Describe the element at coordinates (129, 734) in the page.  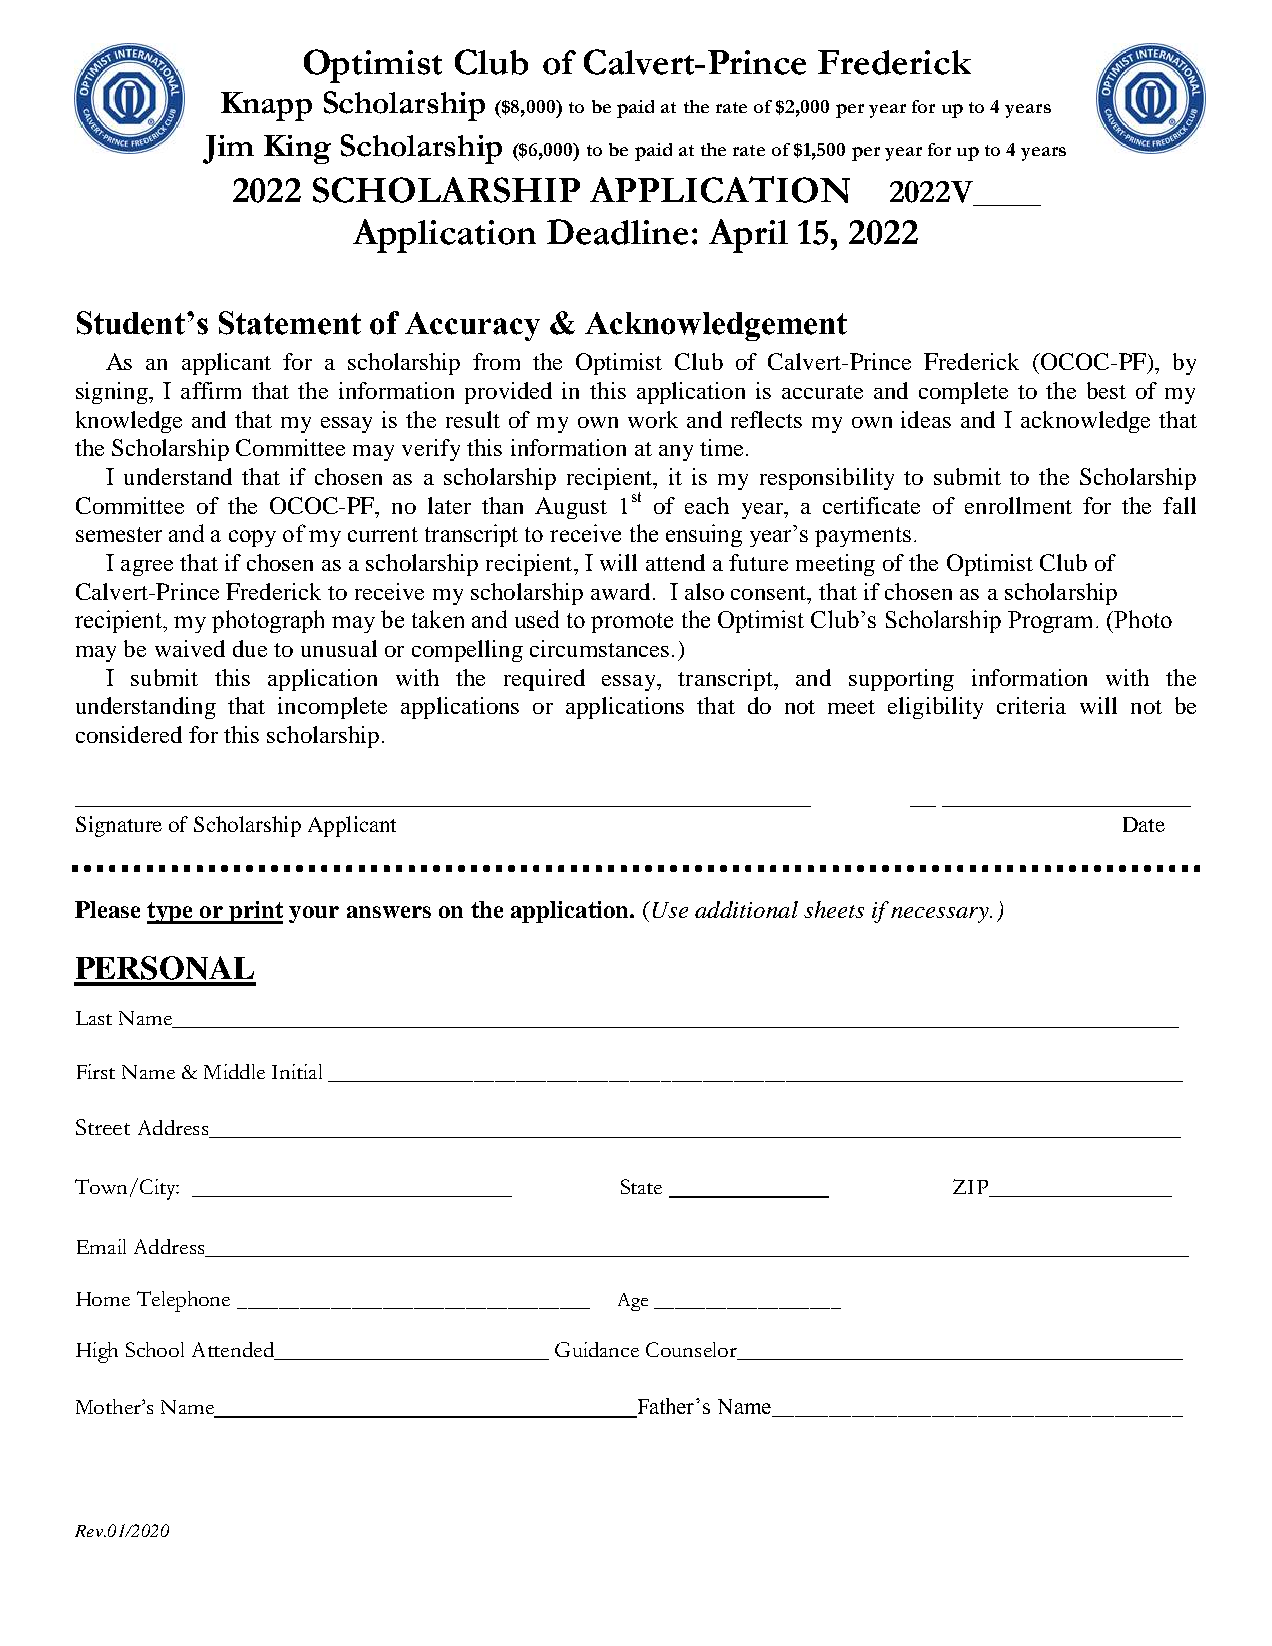
I see `considered` at that location.
